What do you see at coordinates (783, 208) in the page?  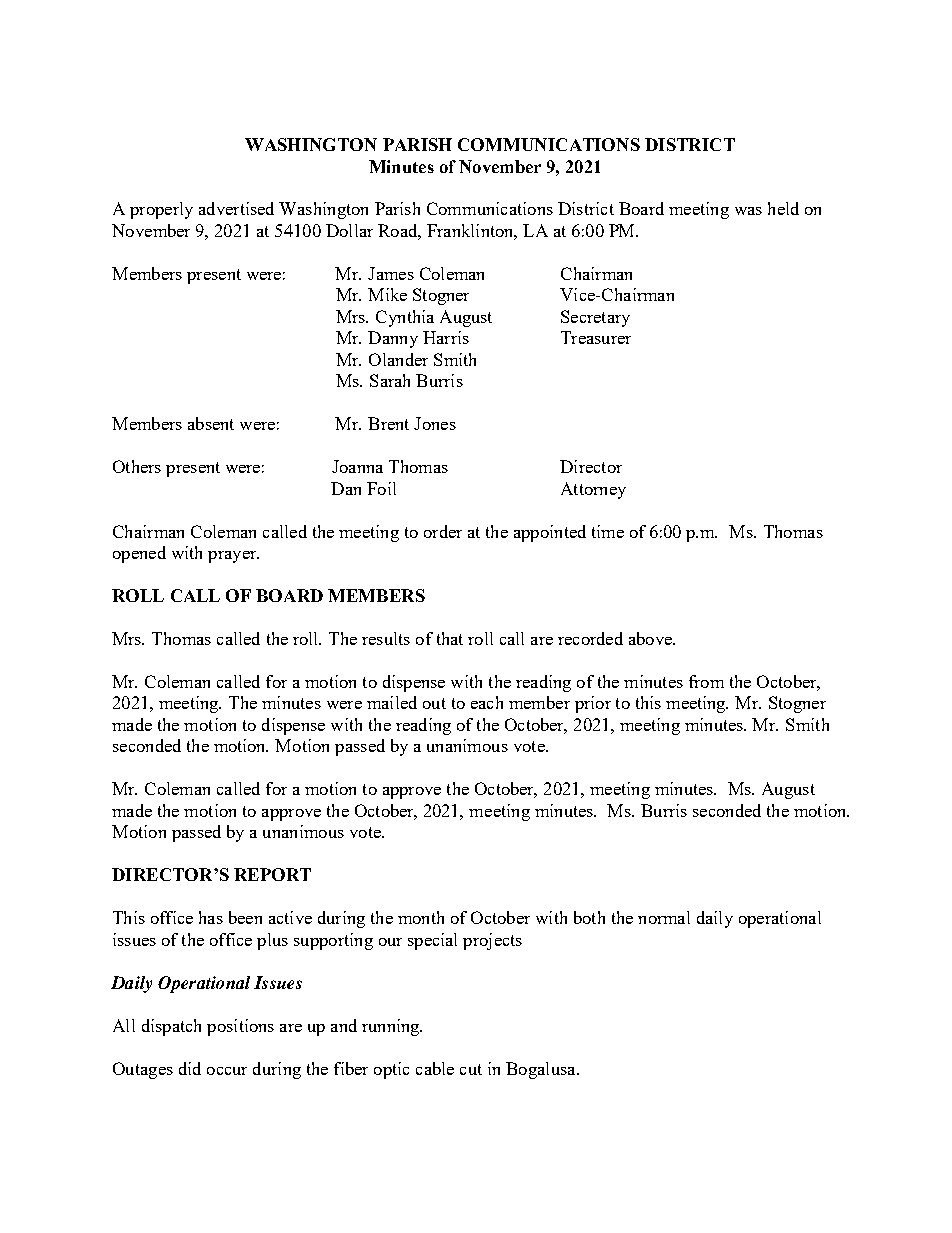 I see `held` at bounding box center [783, 208].
